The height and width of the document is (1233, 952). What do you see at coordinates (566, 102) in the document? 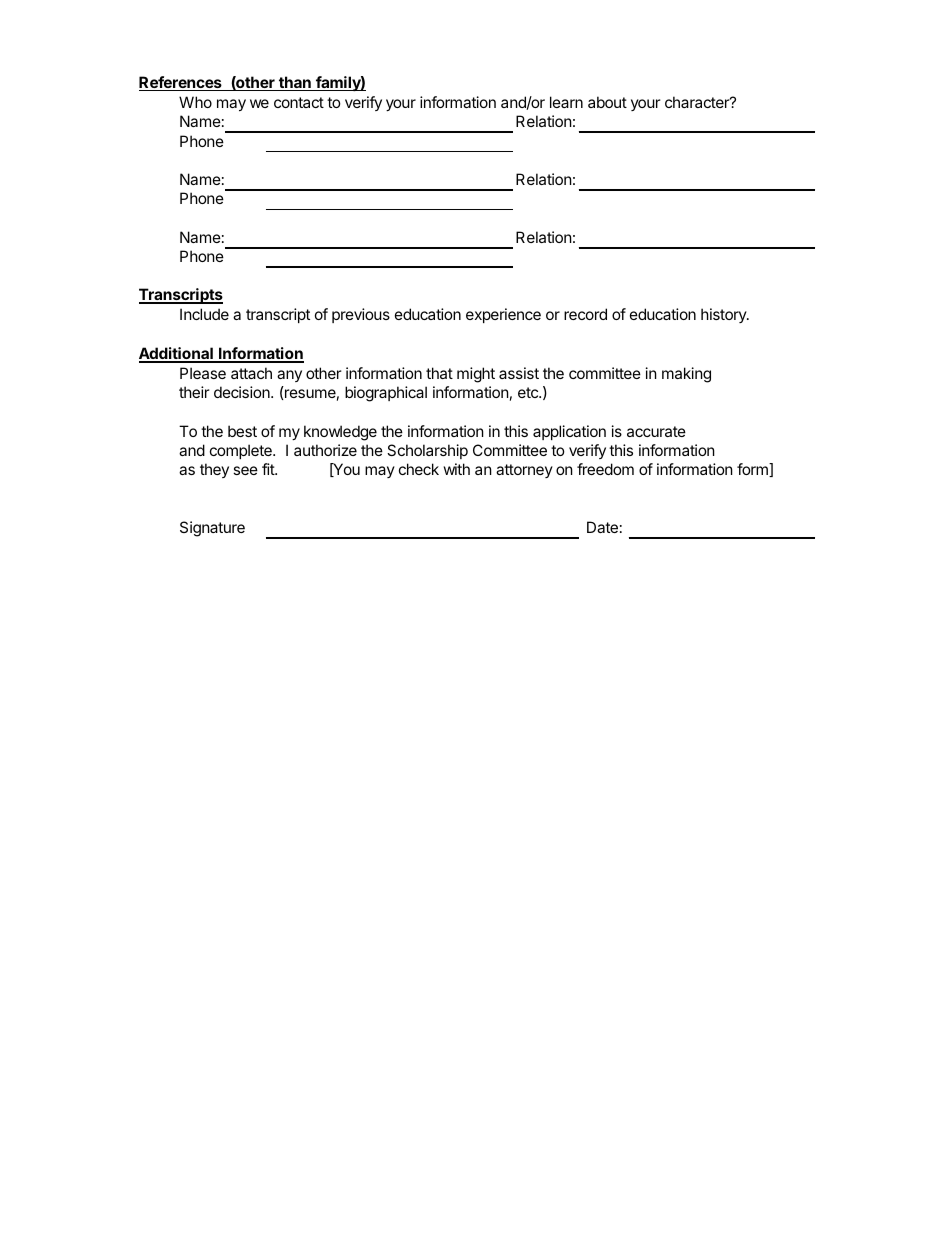
I see `learn` at bounding box center [566, 102].
